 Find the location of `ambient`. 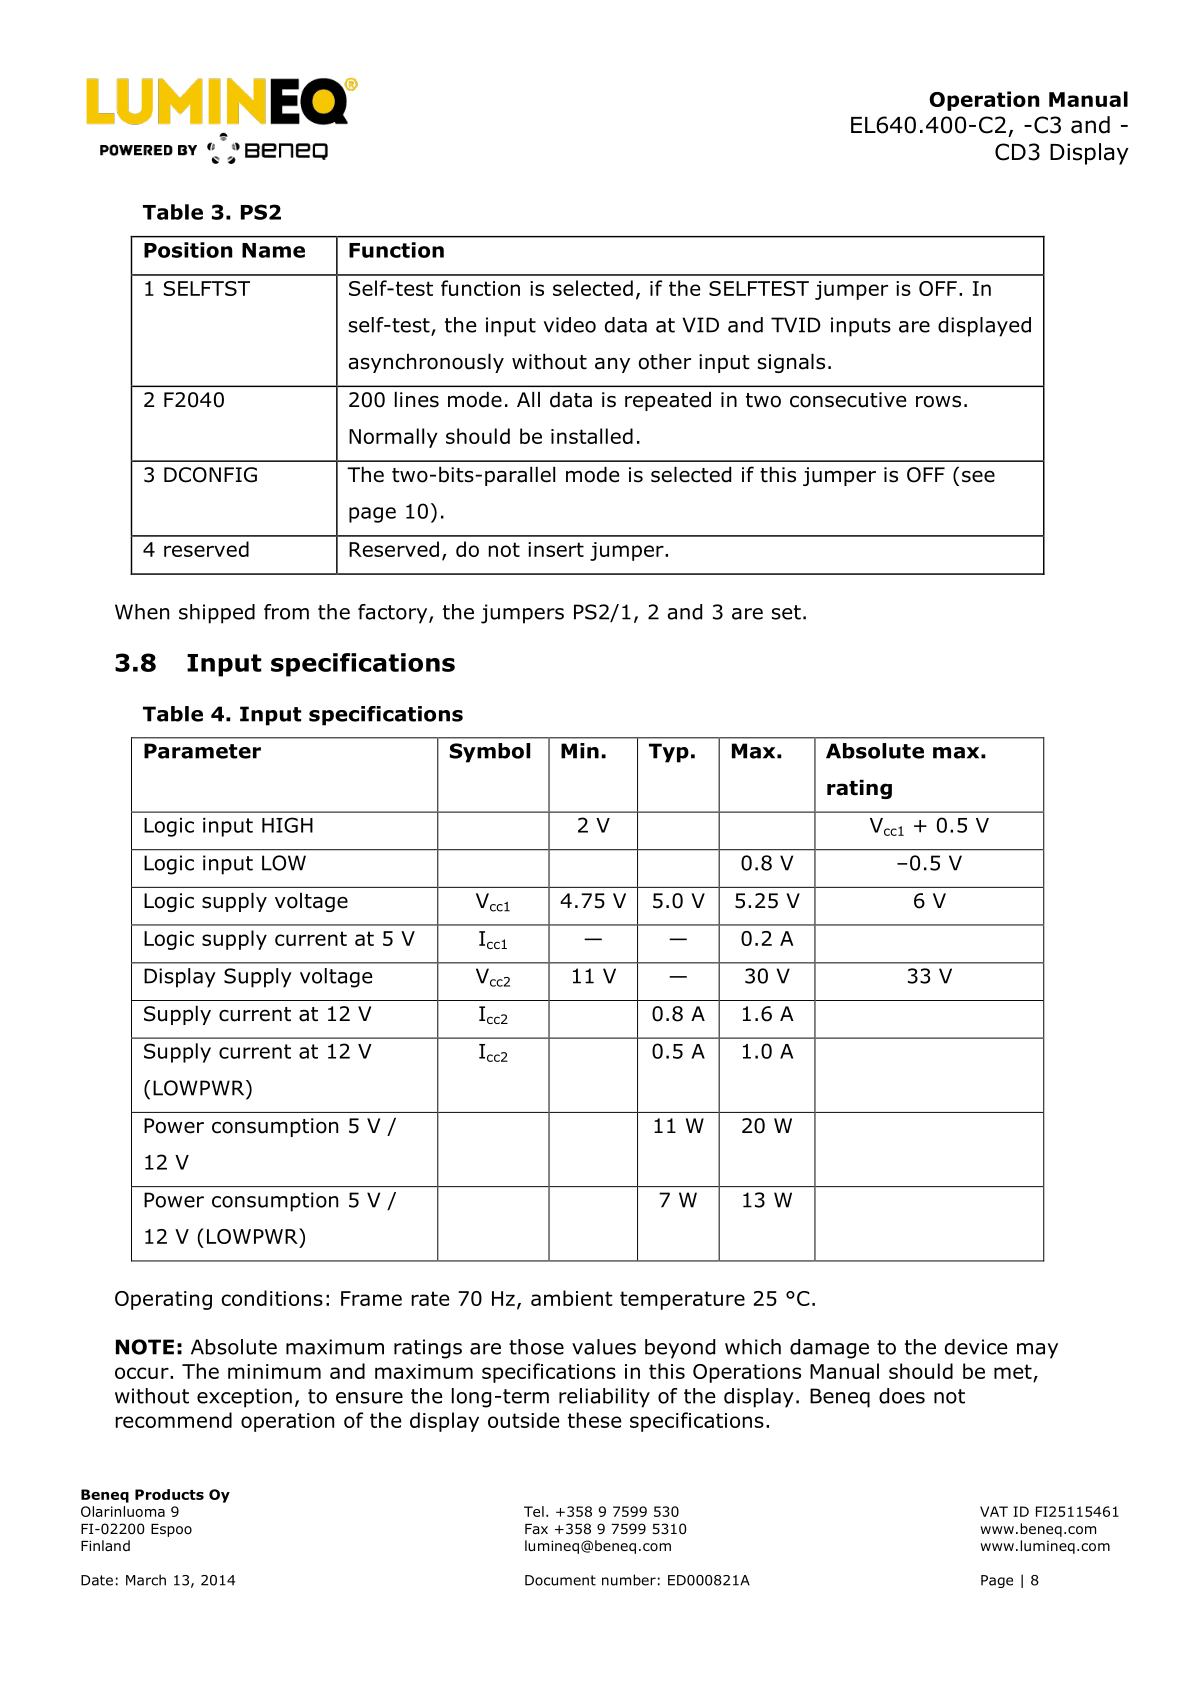

ambient is located at coordinates (572, 1298).
